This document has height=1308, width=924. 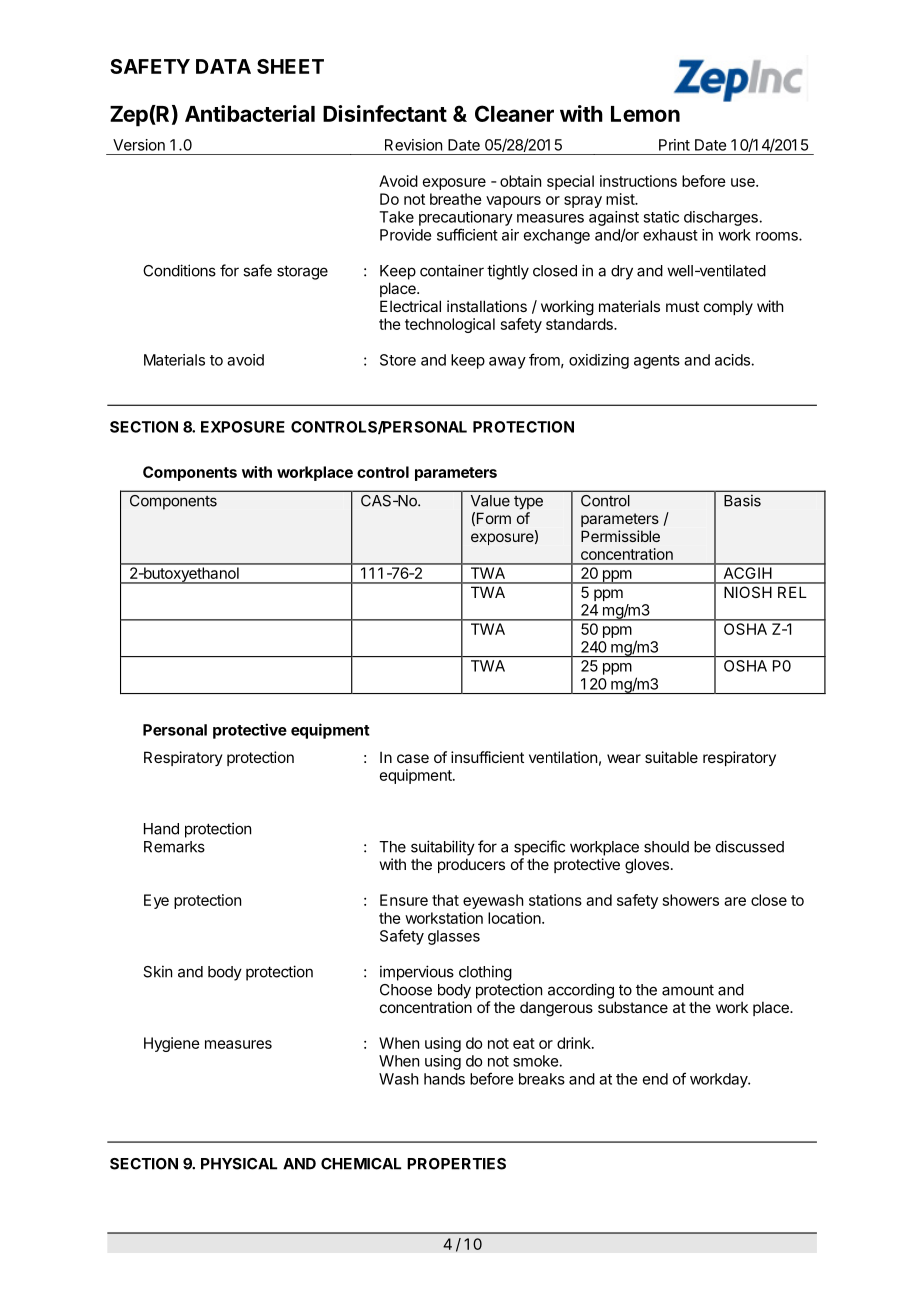 What do you see at coordinates (674, 145) in the document?
I see `Print` at bounding box center [674, 145].
